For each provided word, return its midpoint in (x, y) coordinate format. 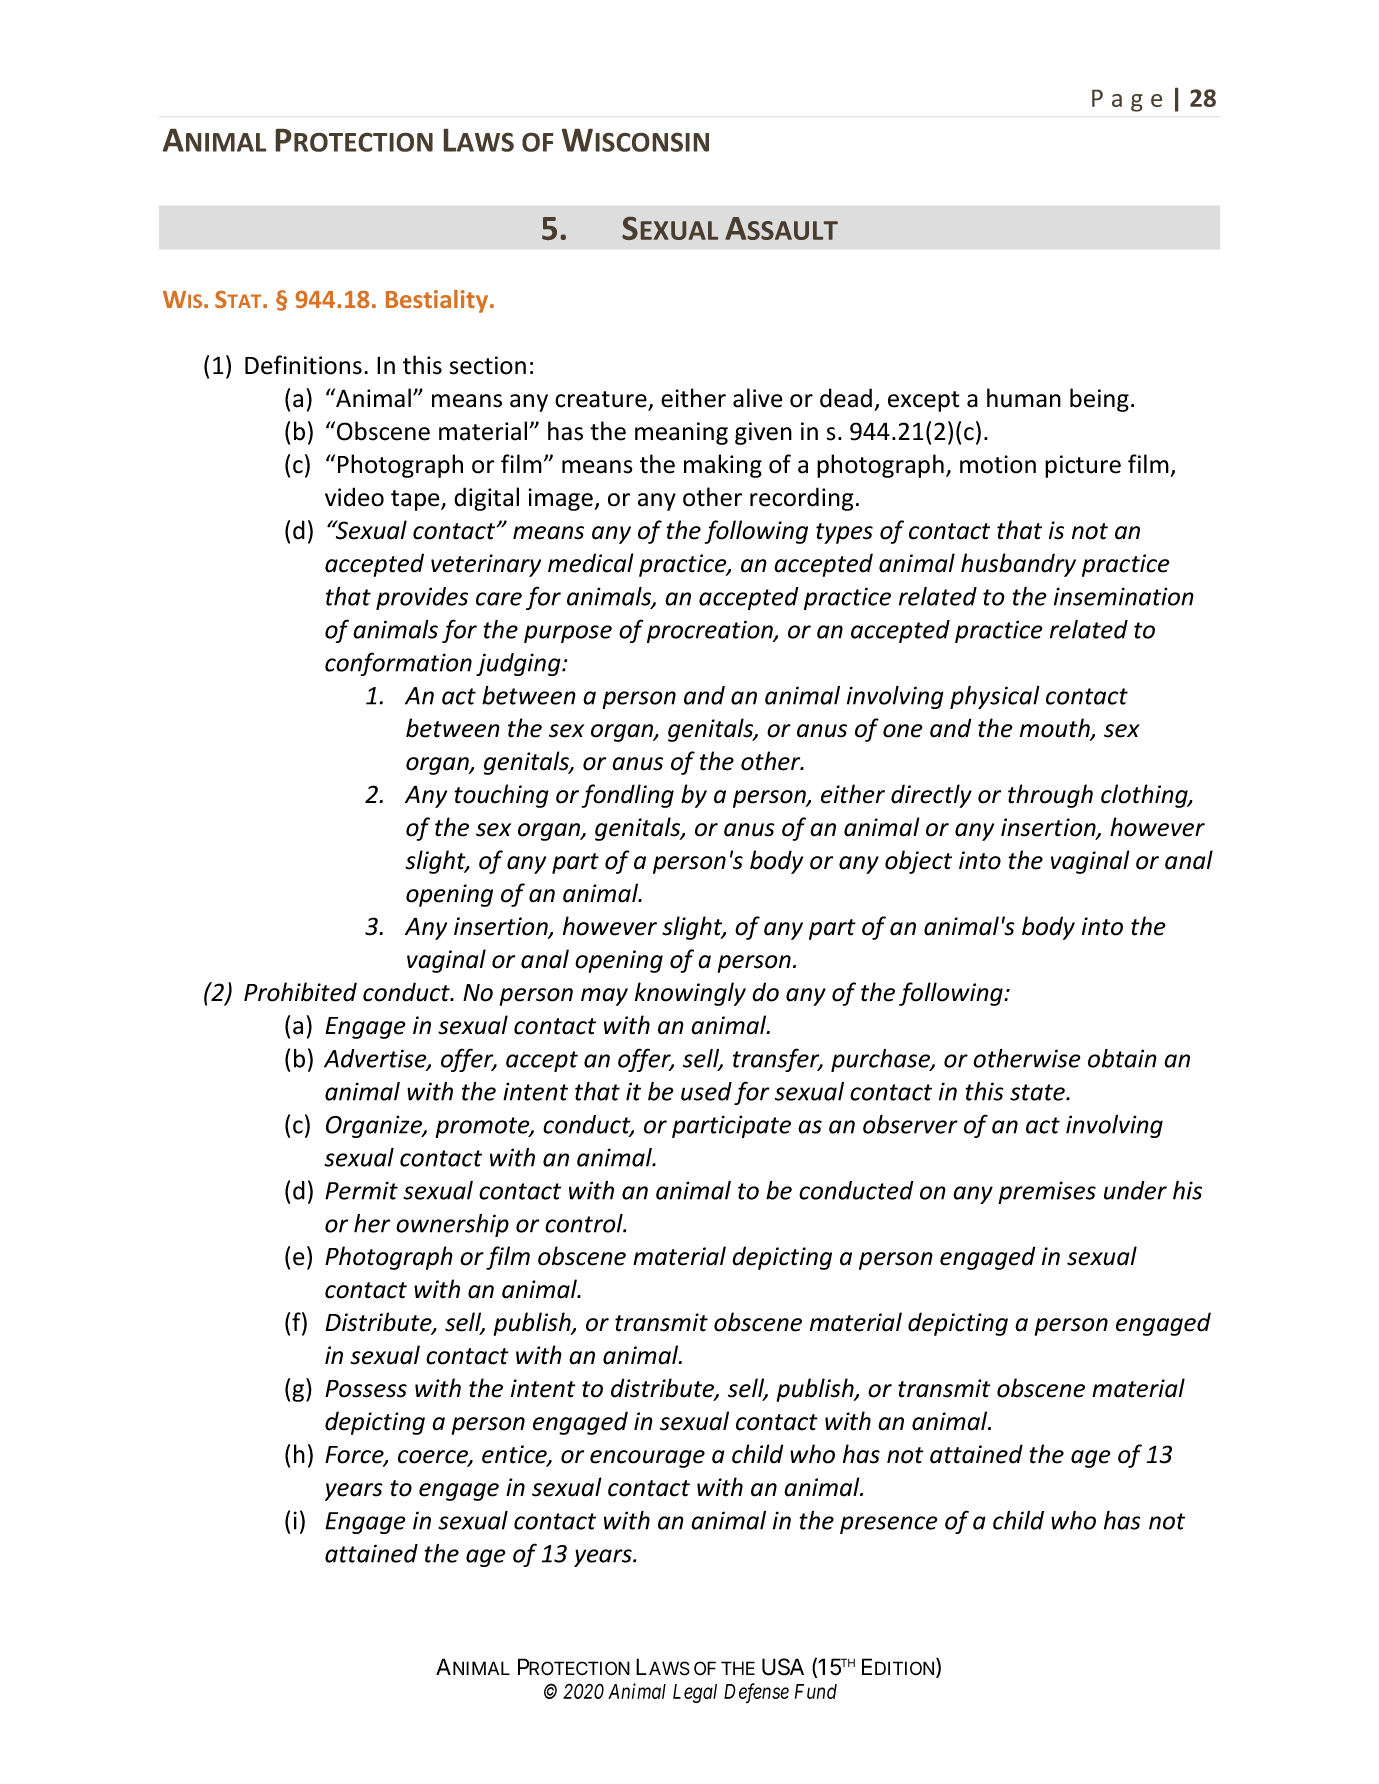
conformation (398, 664)
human (1024, 398)
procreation (711, 631)
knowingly (690, 994)
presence (889, 1525)
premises (1047, 1192)
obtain (1122, 1058)
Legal (695, 1693)
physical (995, 697)
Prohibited (300, 992)
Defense (756, 1693)
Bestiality (437, 301)
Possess (366, 1389)
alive (758, 398)
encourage (647, 1459)
